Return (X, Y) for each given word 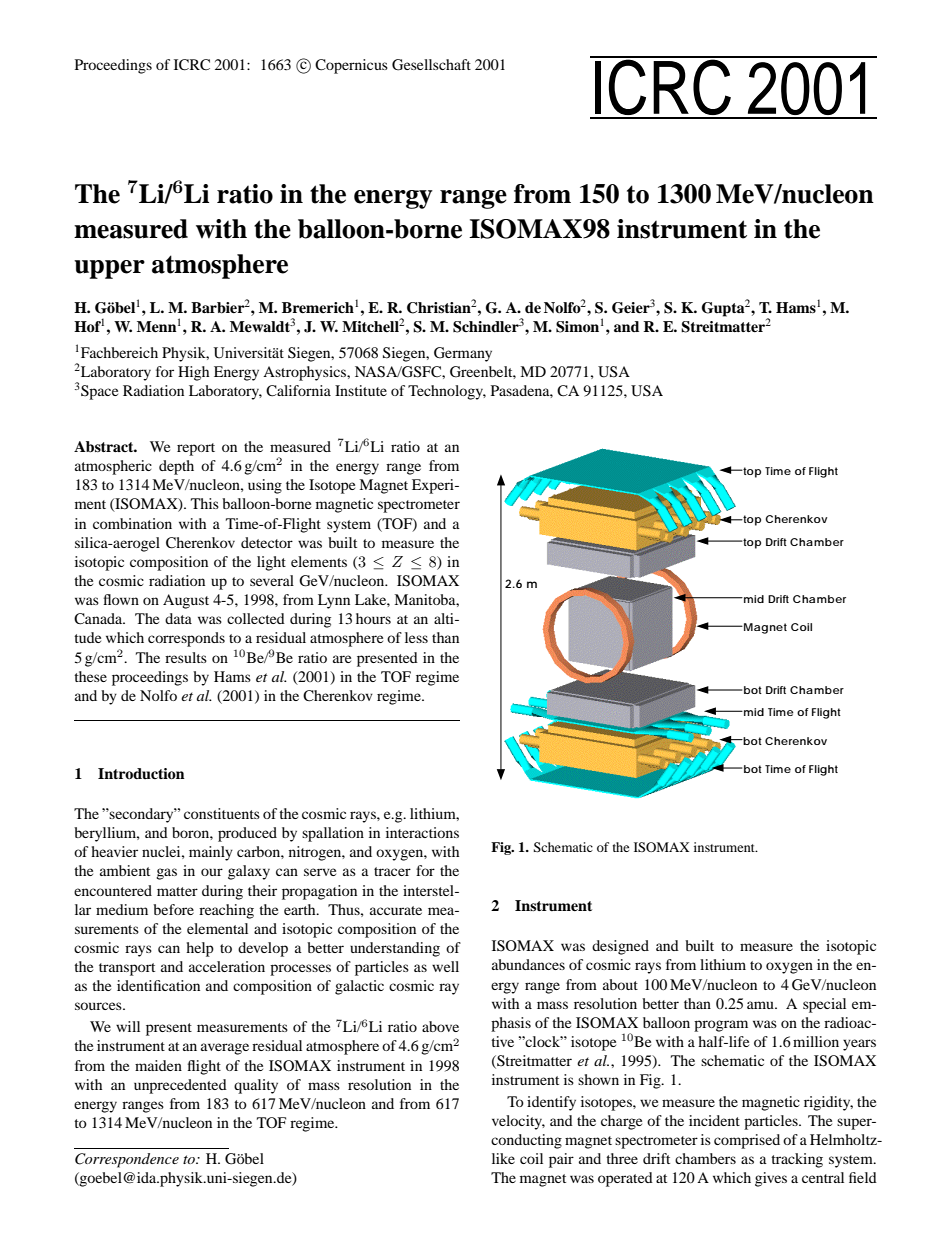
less (416, 637)
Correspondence (127, 1160)
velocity (518, 1122)
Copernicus (351, 66)
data (178, 618)
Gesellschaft (431, 65)
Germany (463, 354)
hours (373, 618)
